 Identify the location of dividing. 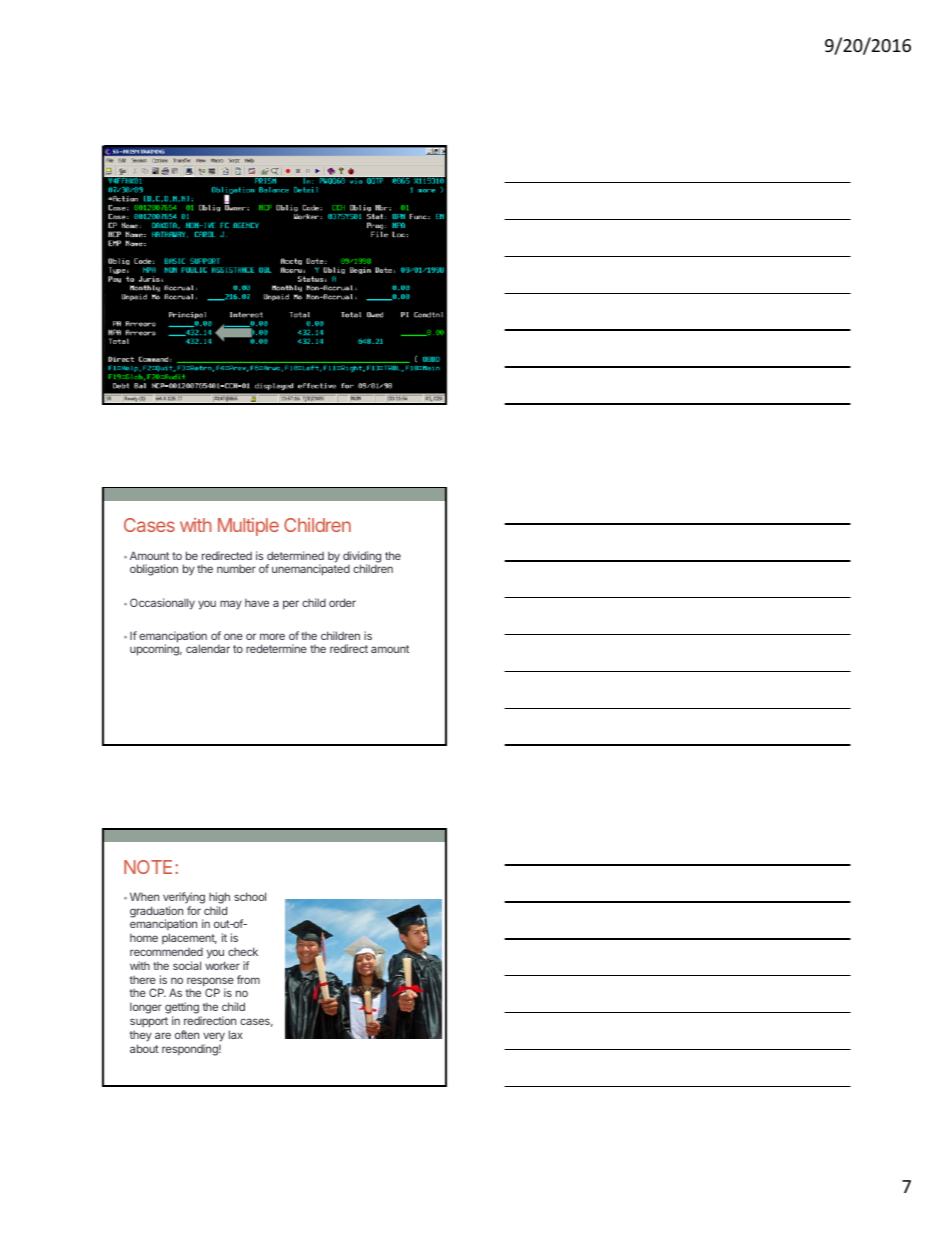
(362, 558).
